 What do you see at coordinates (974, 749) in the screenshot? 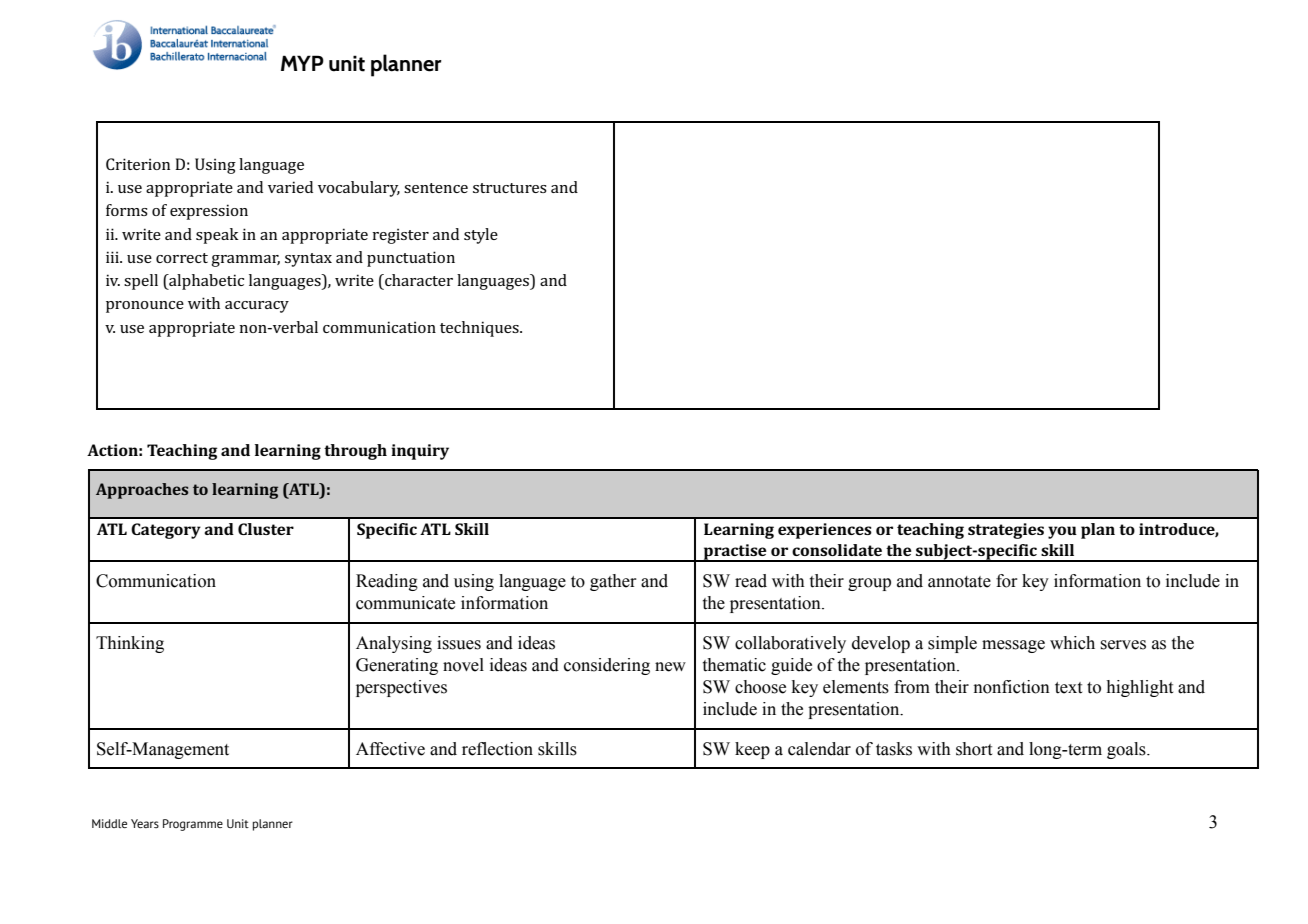
I see `short` at bounding box center [974, 749].
